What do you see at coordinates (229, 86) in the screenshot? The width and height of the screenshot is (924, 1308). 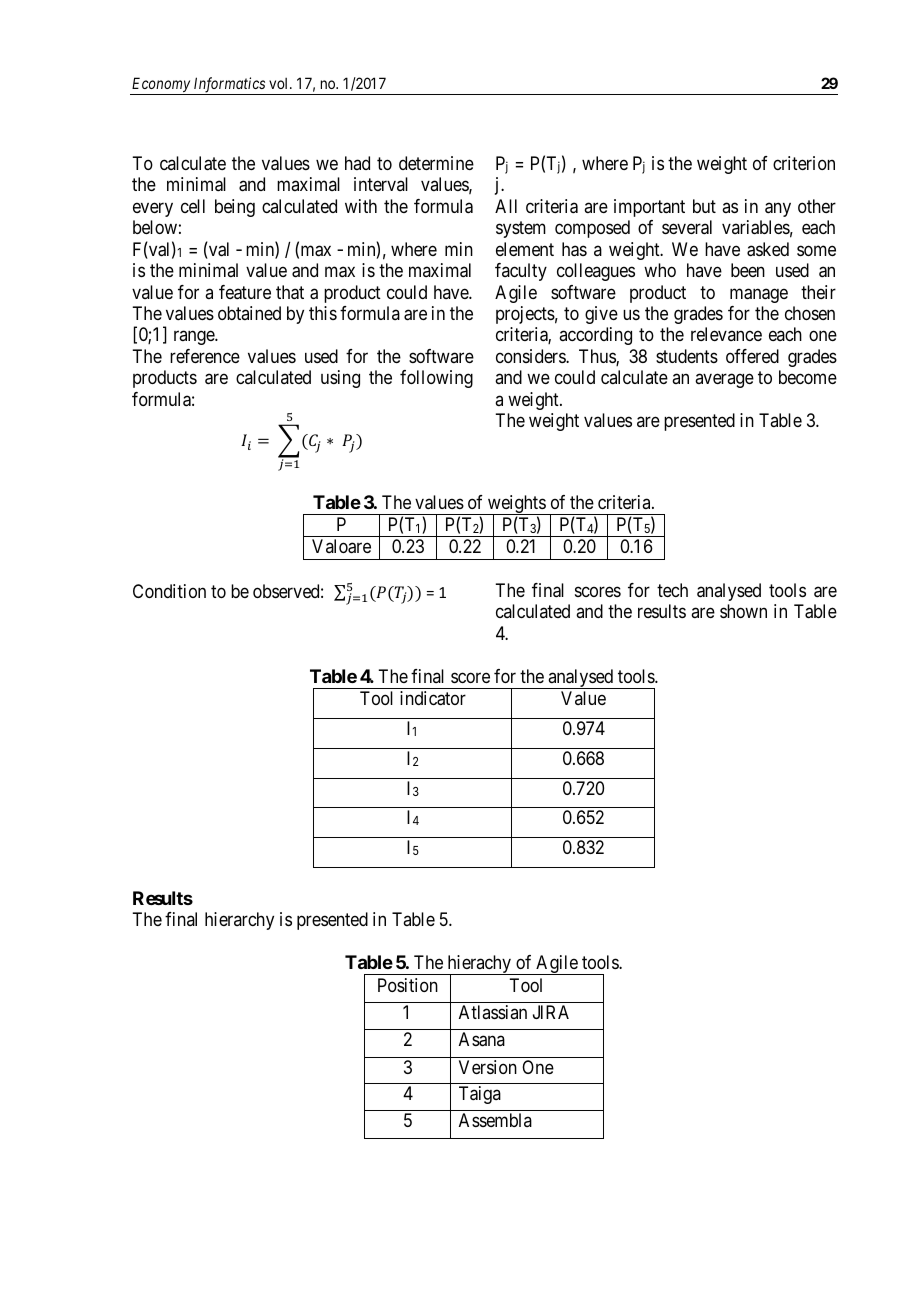 I see `Informatics` at bounding box center [229, 86].
